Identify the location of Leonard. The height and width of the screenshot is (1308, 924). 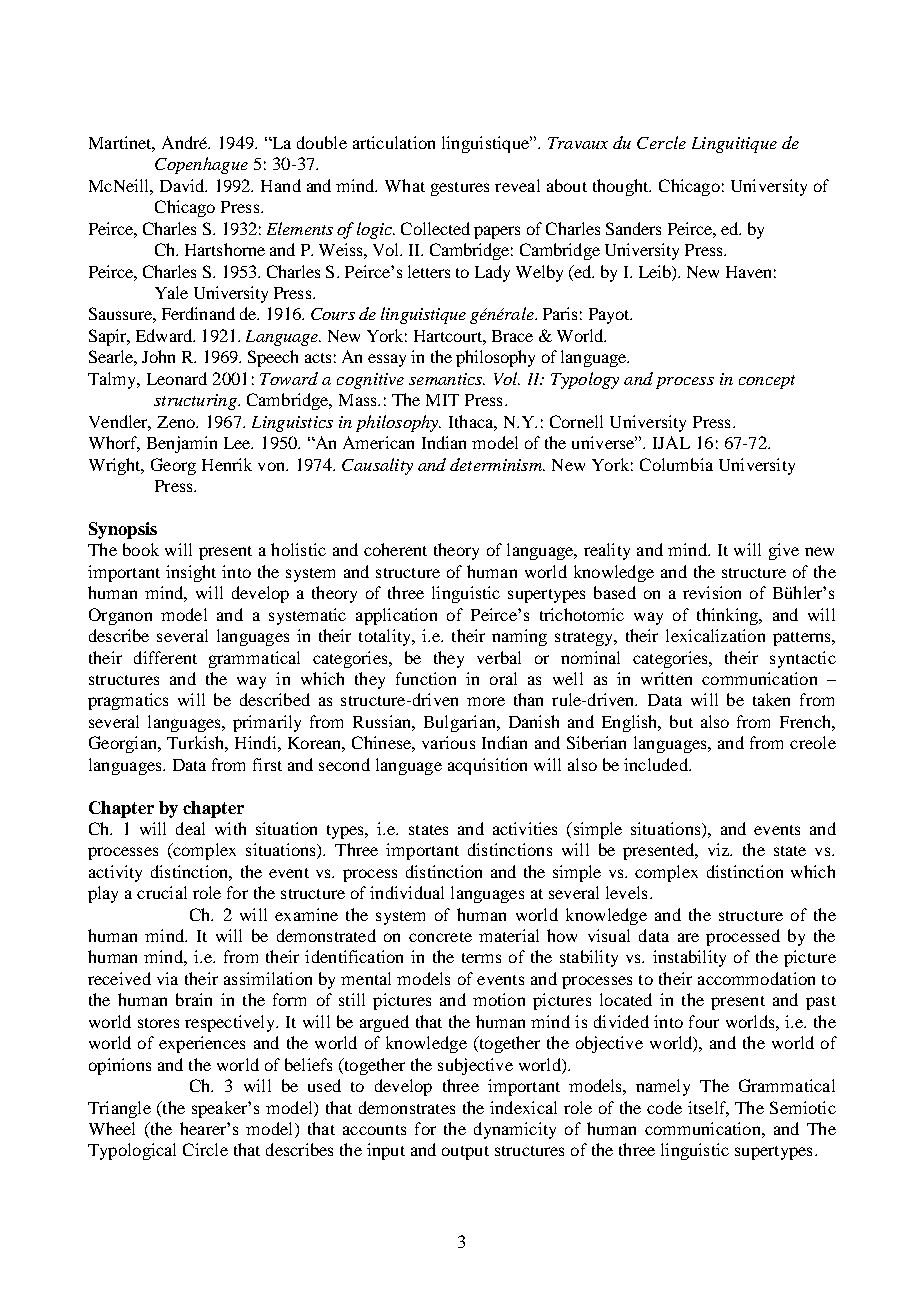
(177, 378).
